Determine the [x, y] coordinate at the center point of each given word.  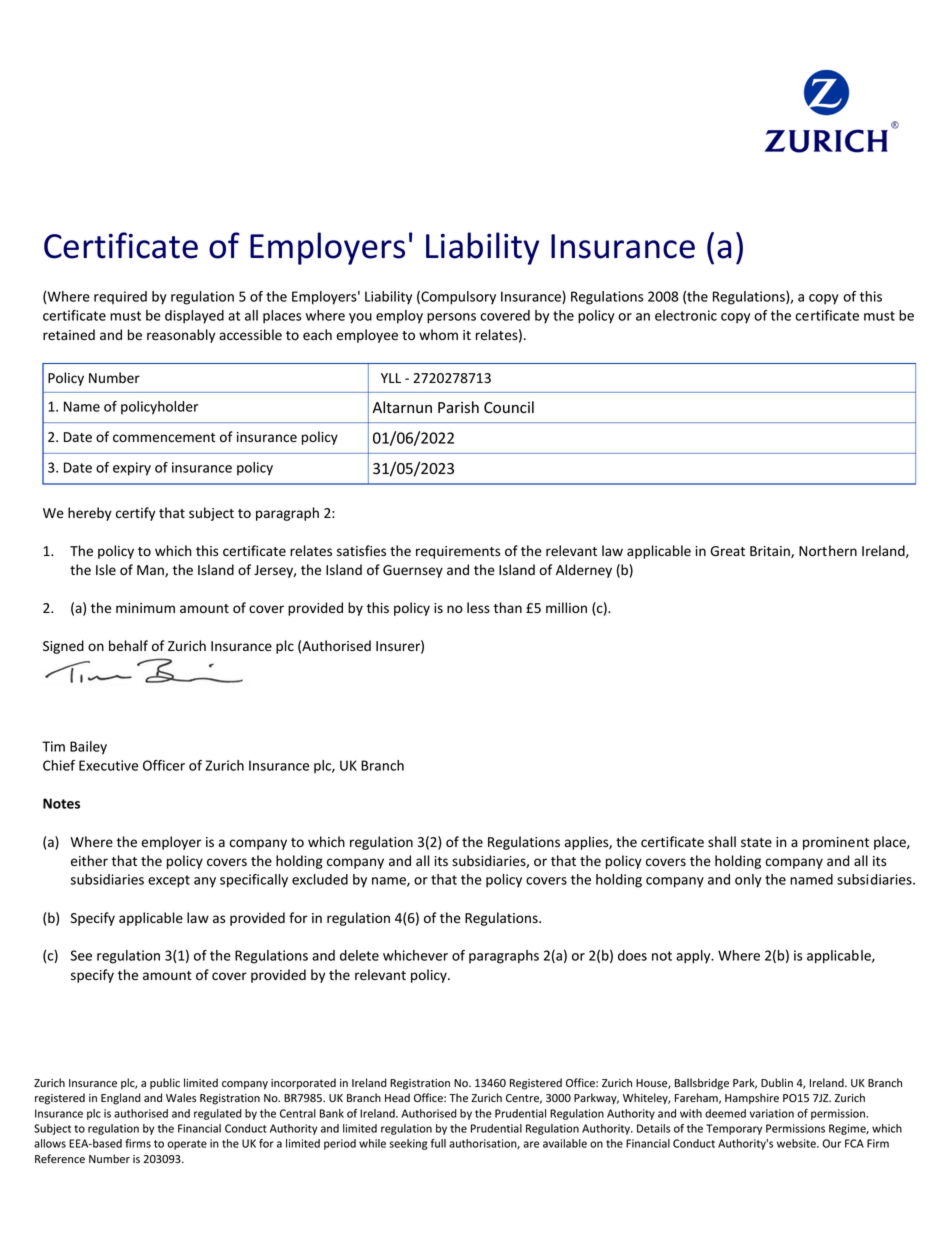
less [478, 608]
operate [187, 1145]
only [748, 881]
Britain [771, 552]
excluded [320, 879]
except [169, 881]
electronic [686, 315]
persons [451, 318]
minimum [145, 608]
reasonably [181, 336]
